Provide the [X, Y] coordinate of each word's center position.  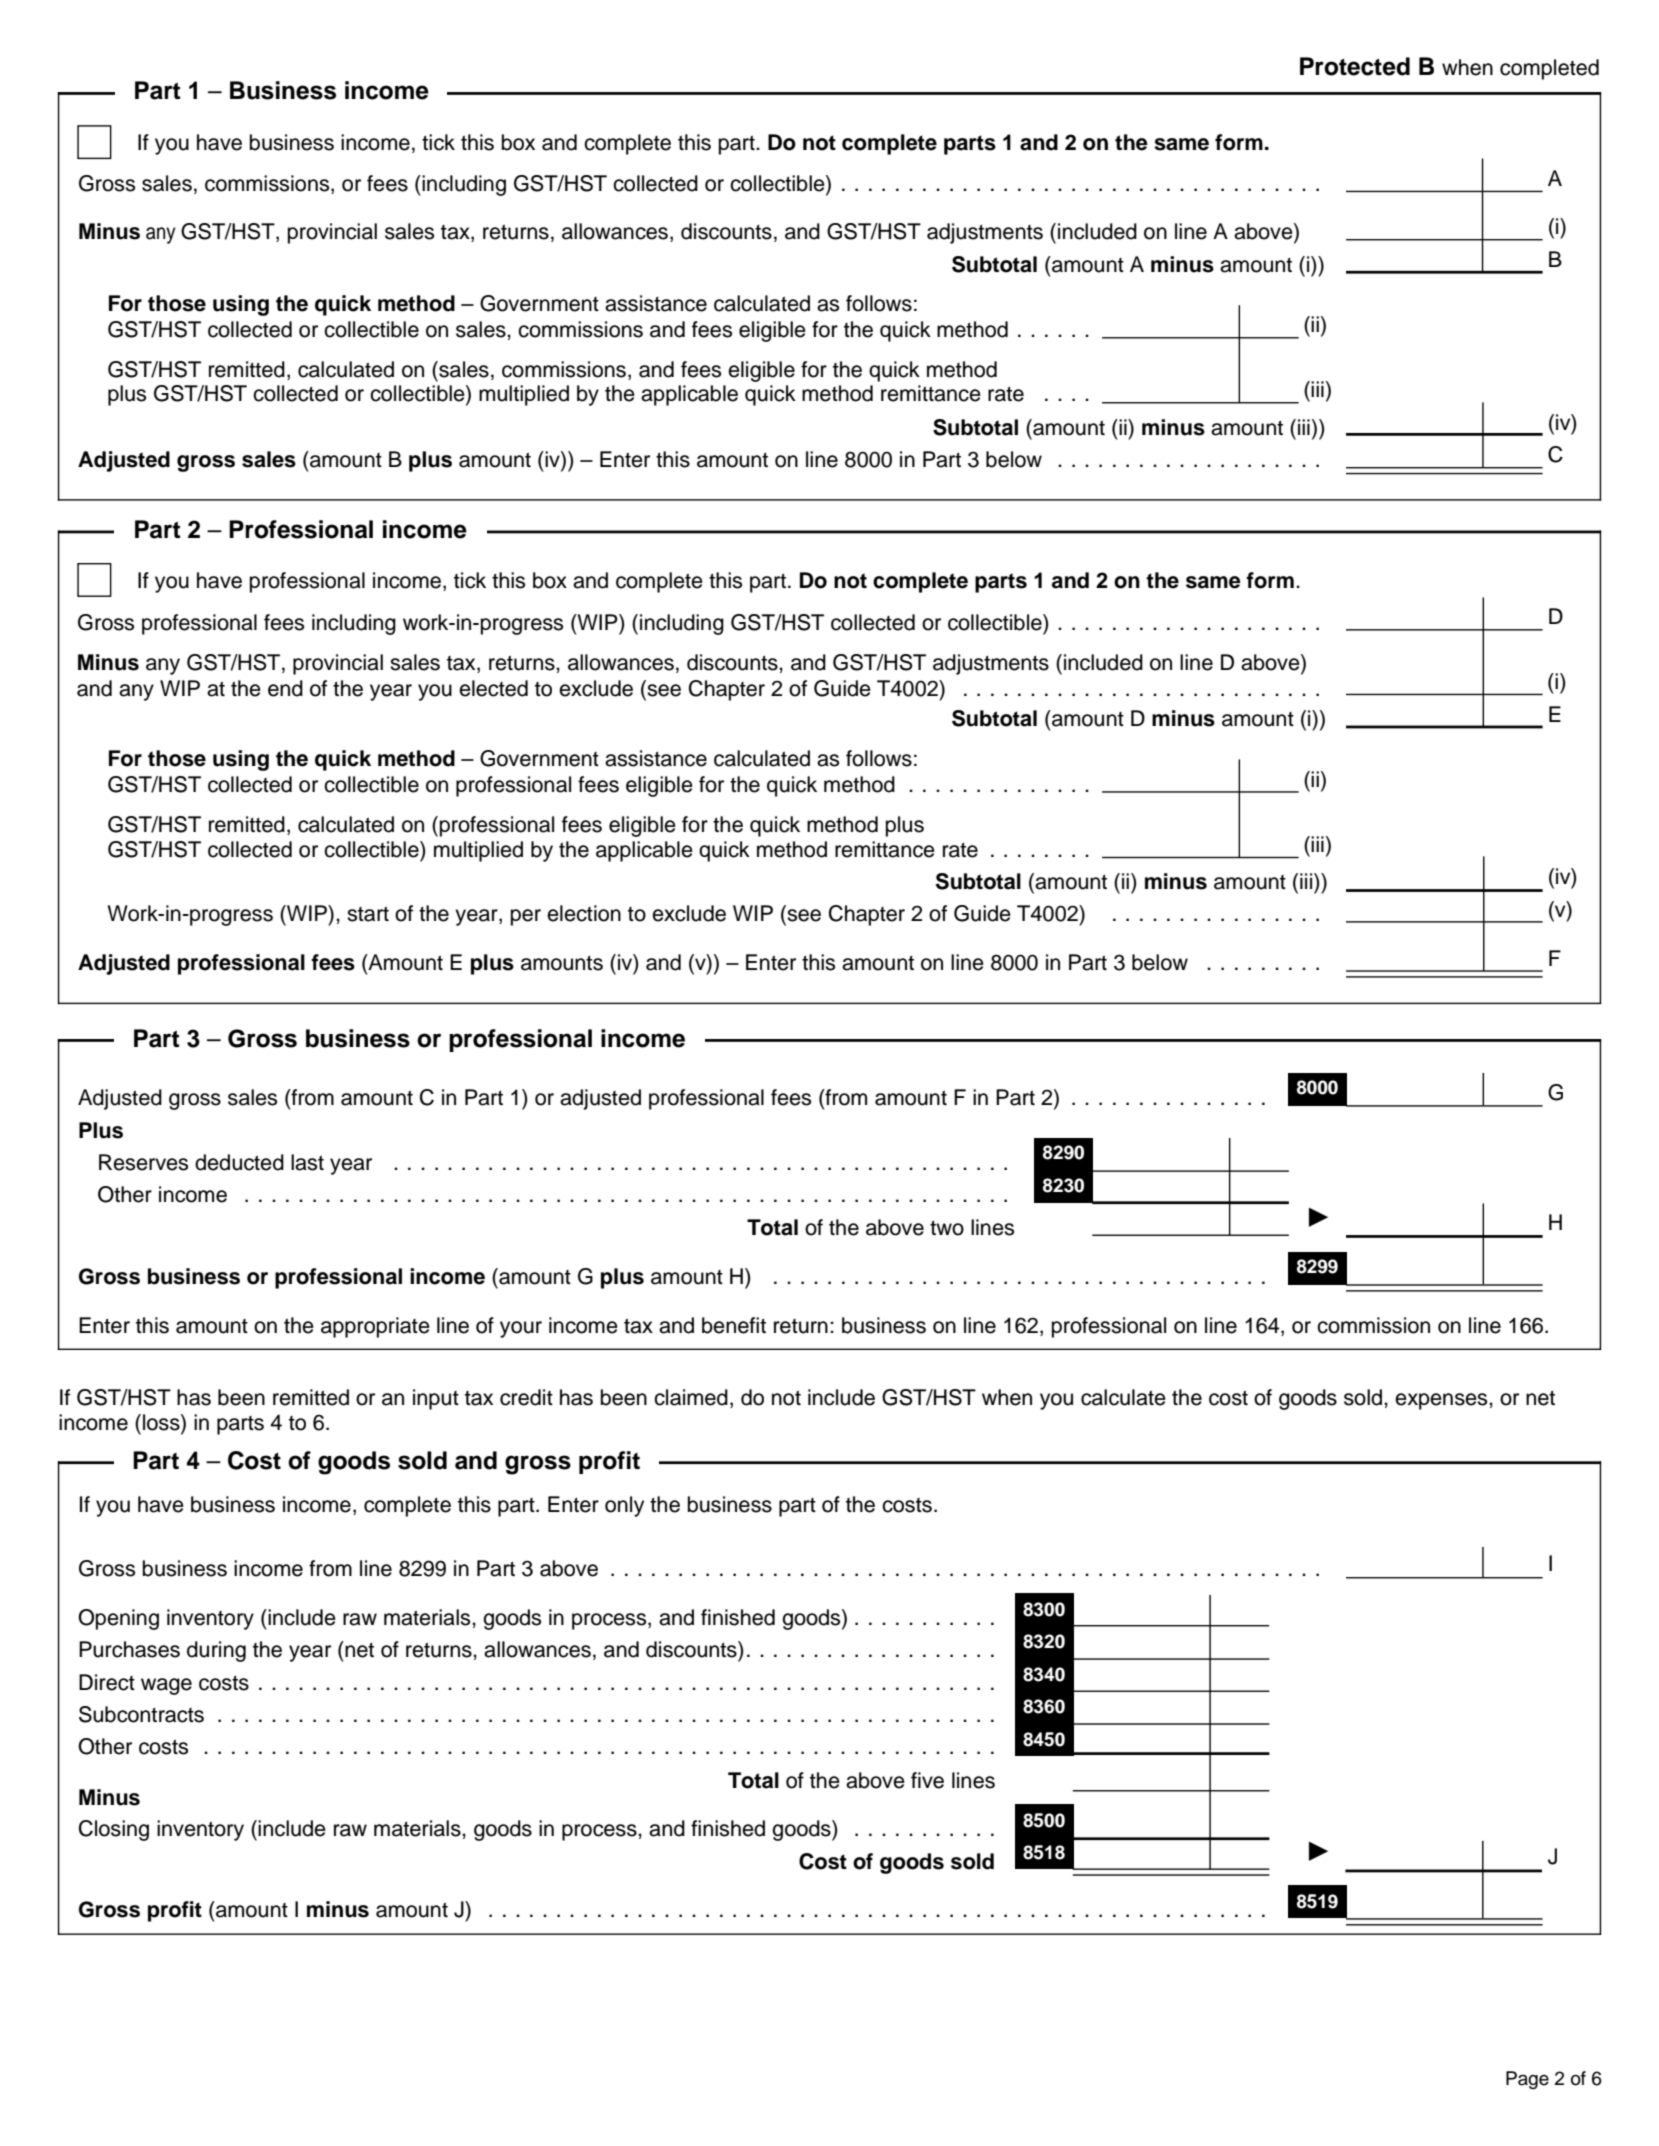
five [927, 1780]
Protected [1355, 66]
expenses [1442, 1401]
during [216, 1651]
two [947, 1228]
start [368, 914]
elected [493, 688]
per [526, 917]
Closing [114, 1830]
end [285, 688]
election [584, 913]
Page [1527, 2080]
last [307, 1162]
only [624, 1506]
